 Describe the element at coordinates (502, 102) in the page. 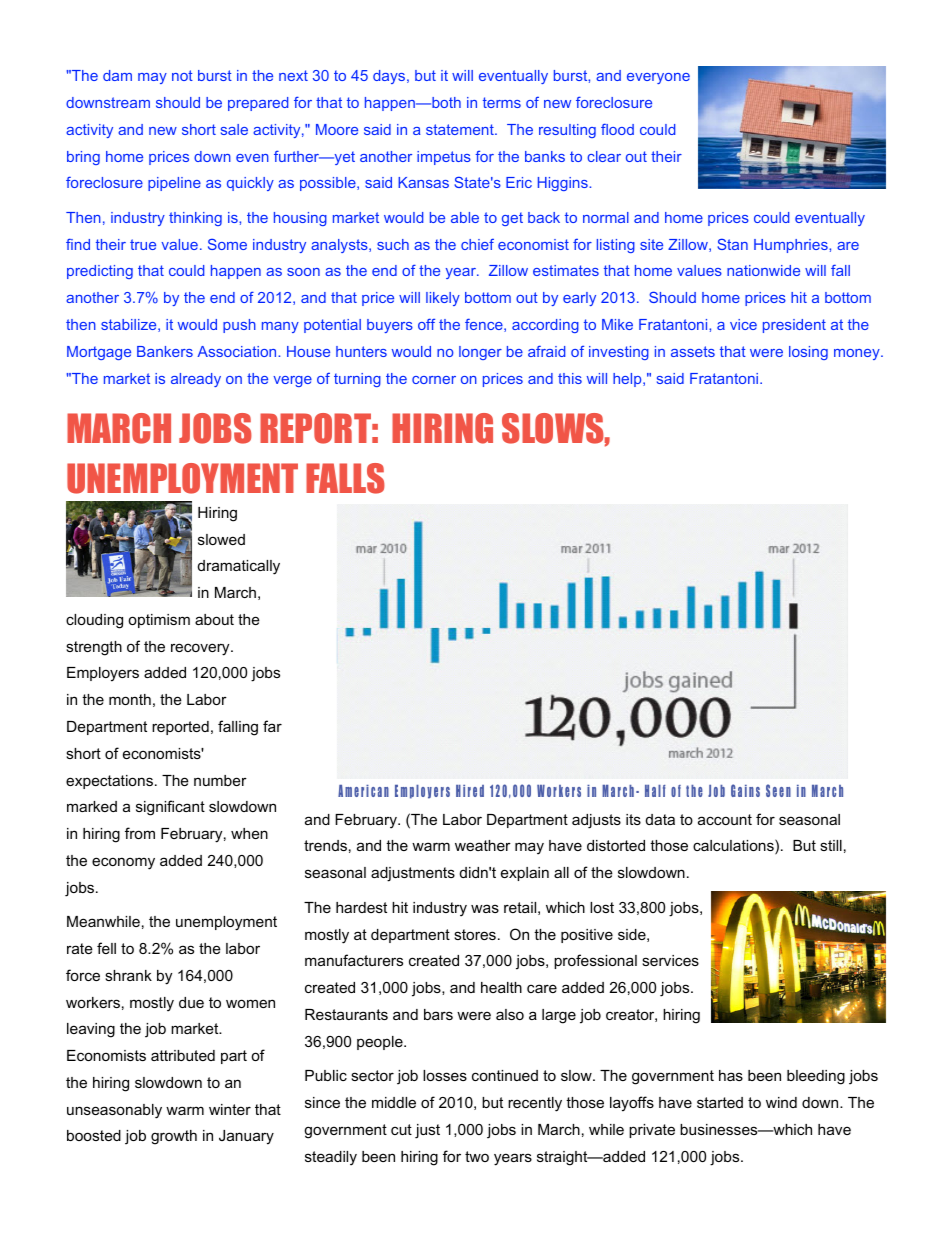

I see `terms` at that location.
